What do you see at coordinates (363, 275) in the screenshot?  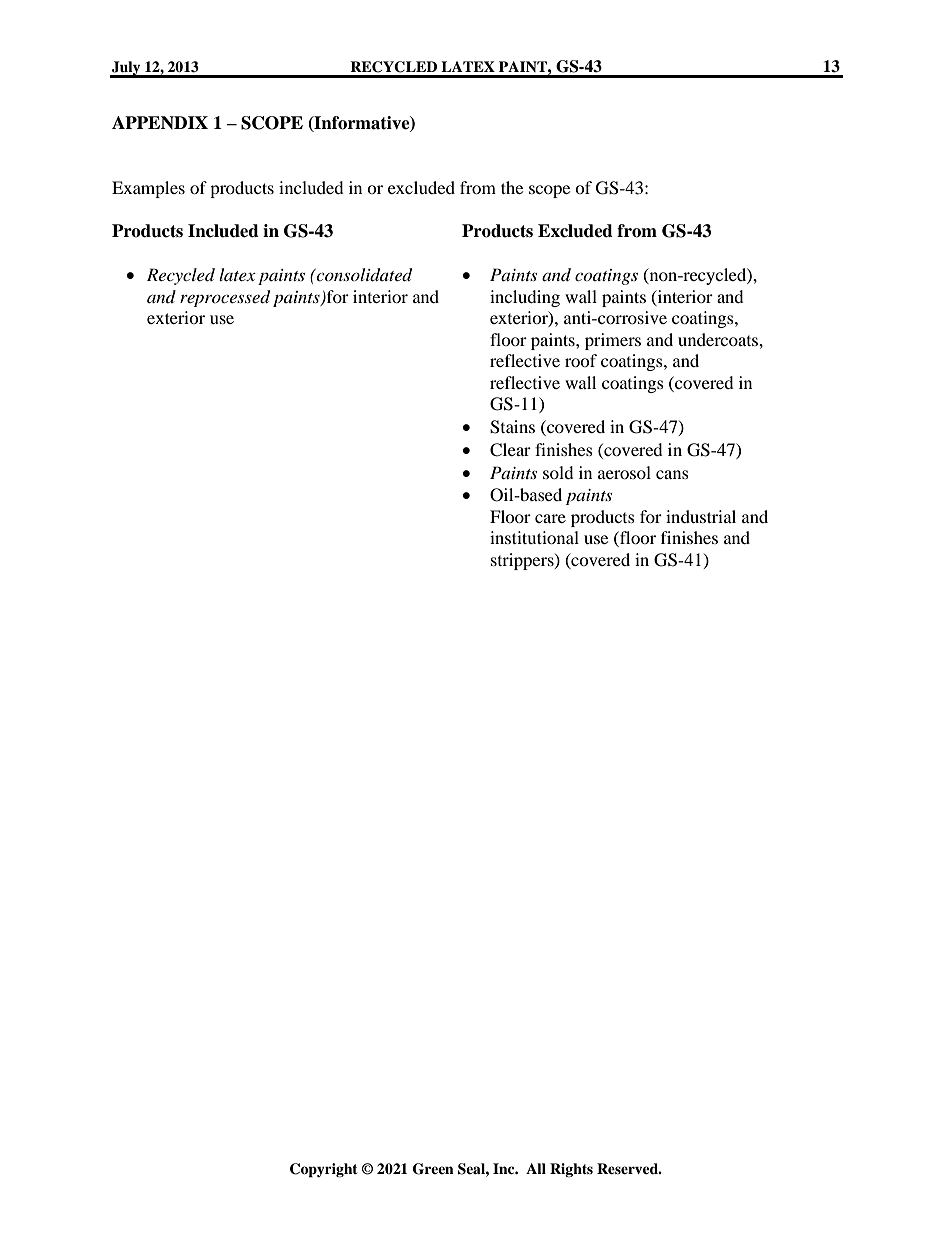 I see `consolidated` at bounding box center [363, 275].
